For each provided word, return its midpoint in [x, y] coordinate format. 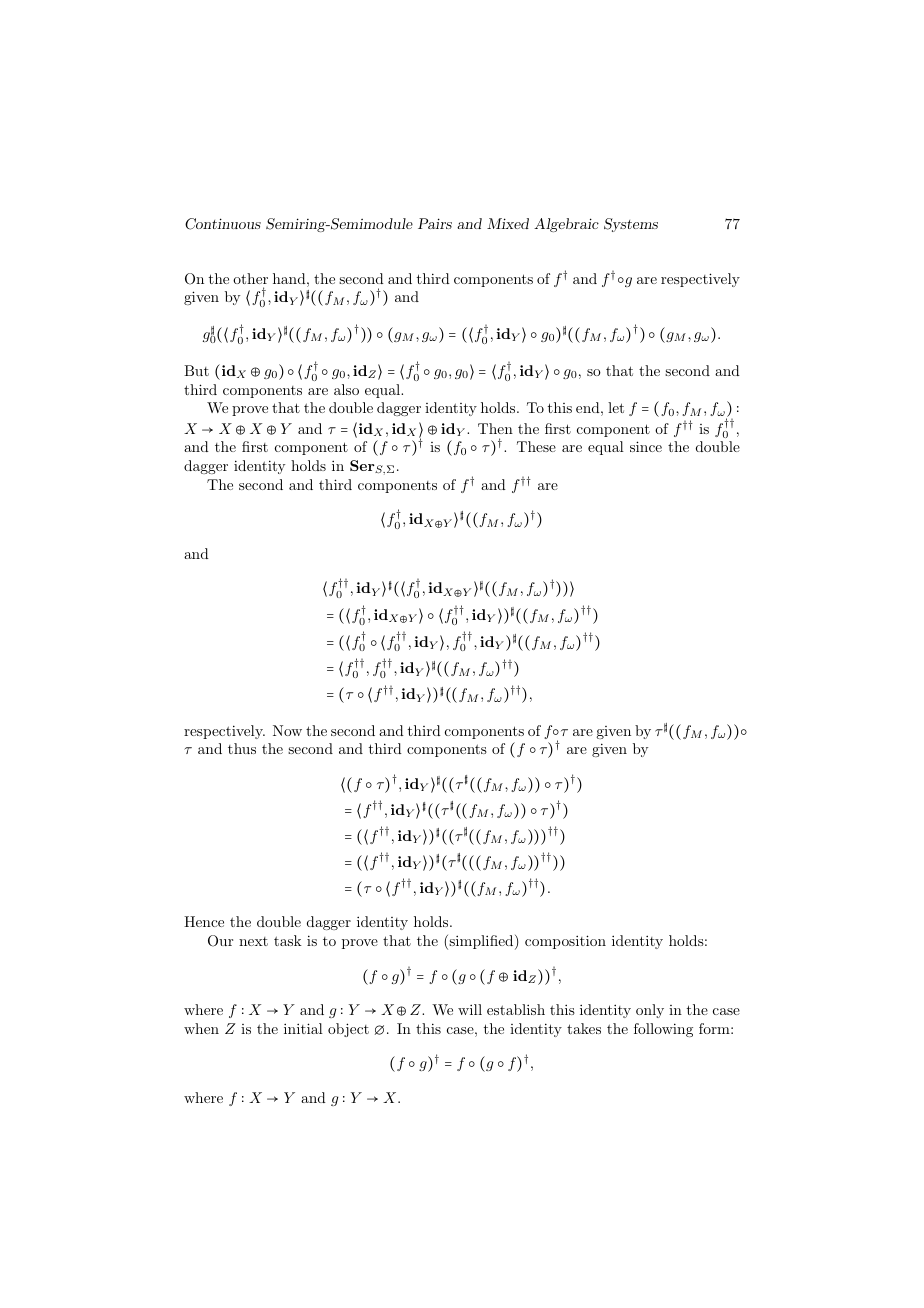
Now [287, 730]
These [536, 446]
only [650, 1011]
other [250, 278]
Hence [204, 921]
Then [495, 428]
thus [242, 748]
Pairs [435, 223]
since [646, 446]
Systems [631, 225]
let [616, 407]
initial [303, 1028]
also [346, 389]
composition [565, 942]
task [288, 940]
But [196, 370]
